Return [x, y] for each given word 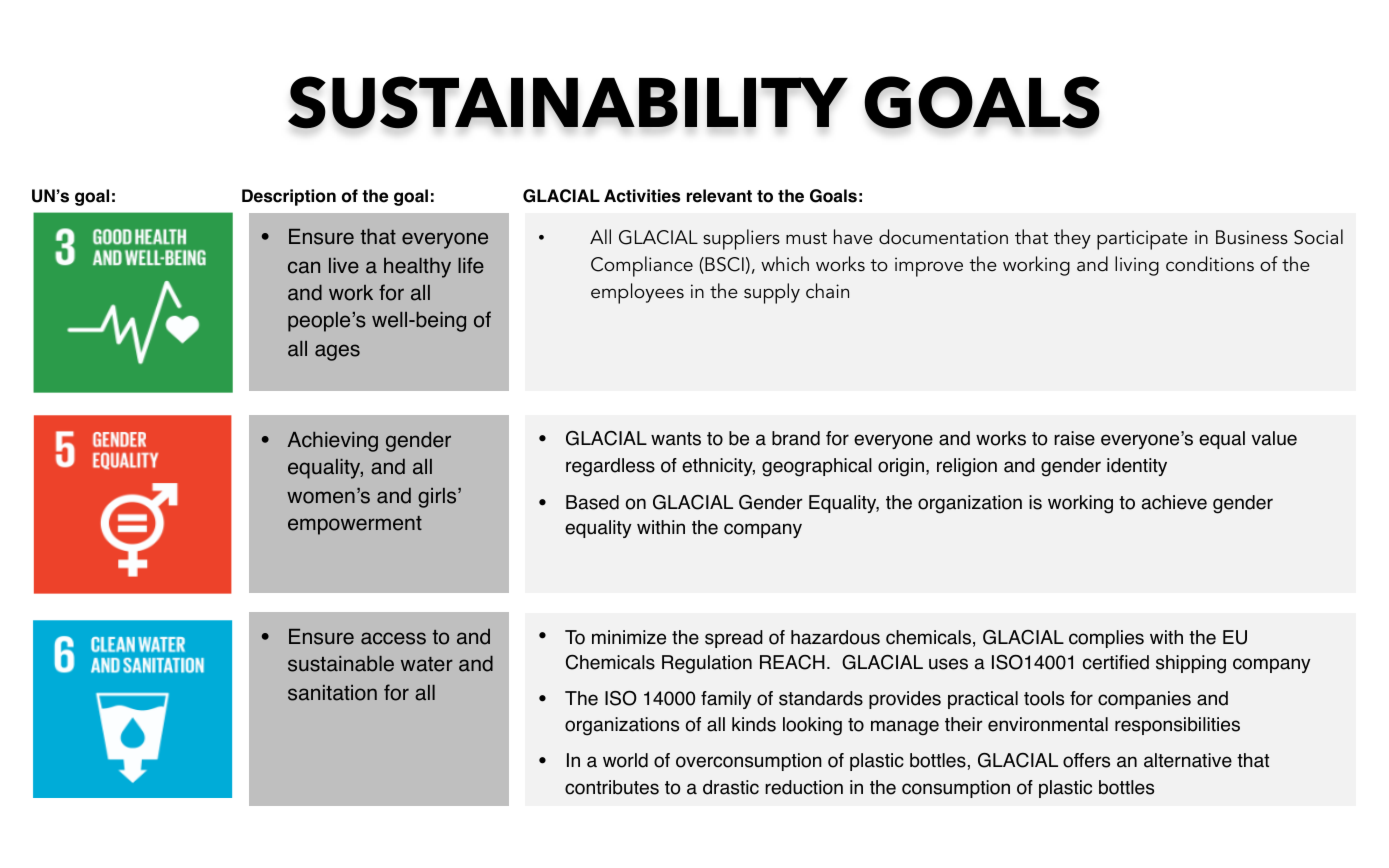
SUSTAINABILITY [568, 102]
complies [1106, 639]
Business [1252, 237]
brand [796, 438]
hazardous [835, 637]
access [393, 638]
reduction [804, 787]
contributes [612, 787]
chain [827, 291]
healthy [417, 267]
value [1274, 438]
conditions [1210, 264]
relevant [719, 196]
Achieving [333, 441]
